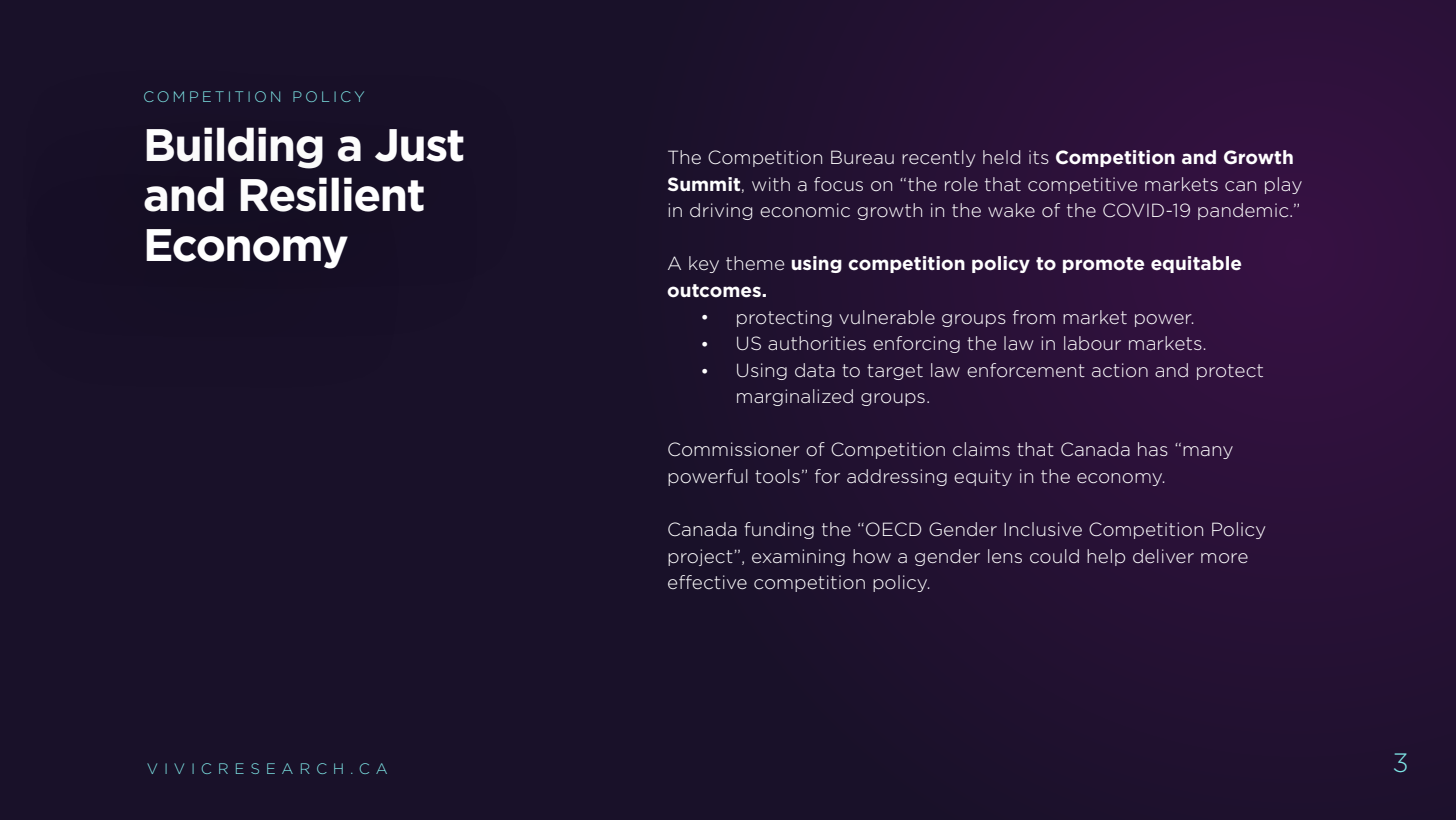  I want to click on project, so click(701, 557).
